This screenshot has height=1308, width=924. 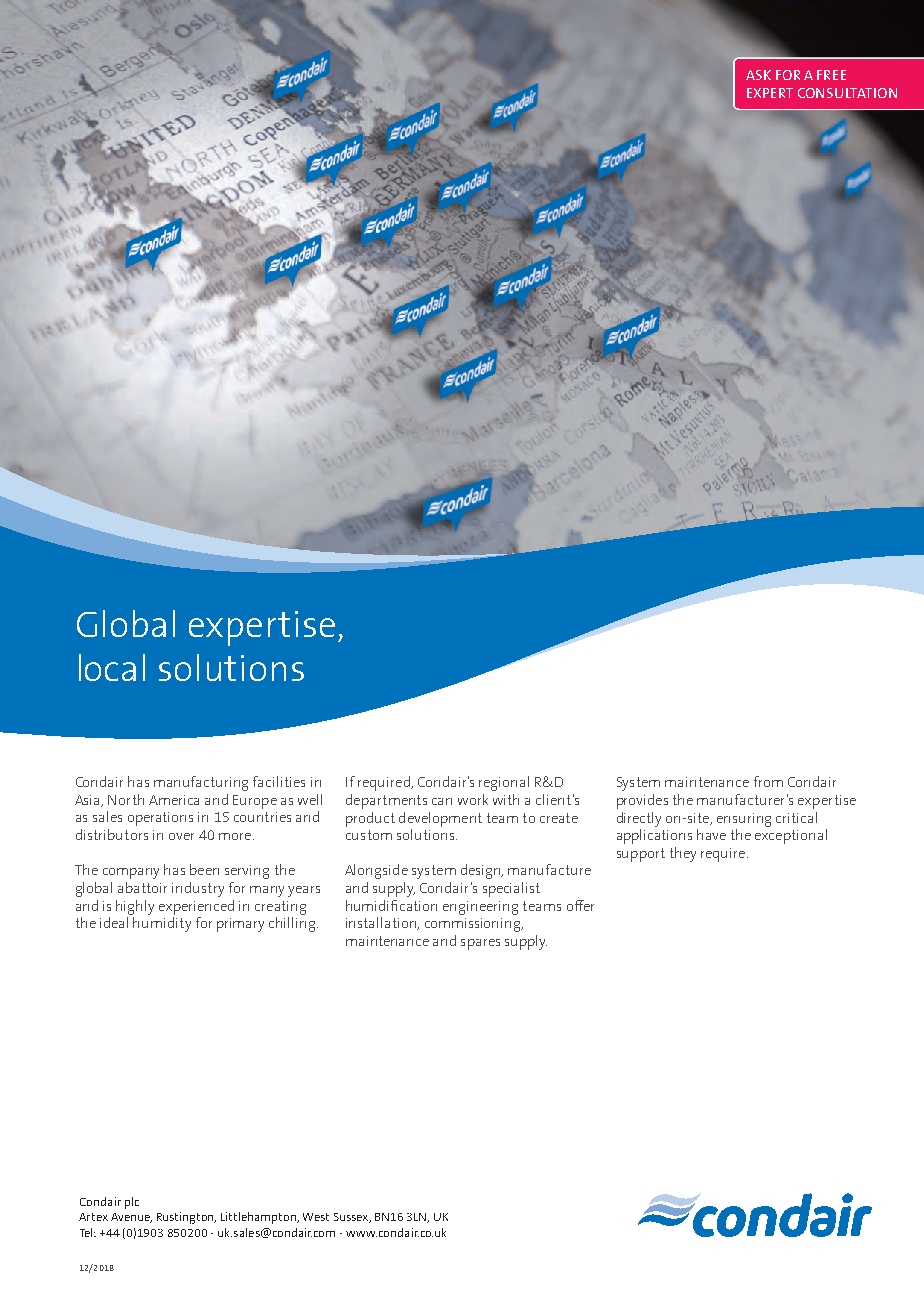 I want to click on ensuring, so click(x=744, y=820).
